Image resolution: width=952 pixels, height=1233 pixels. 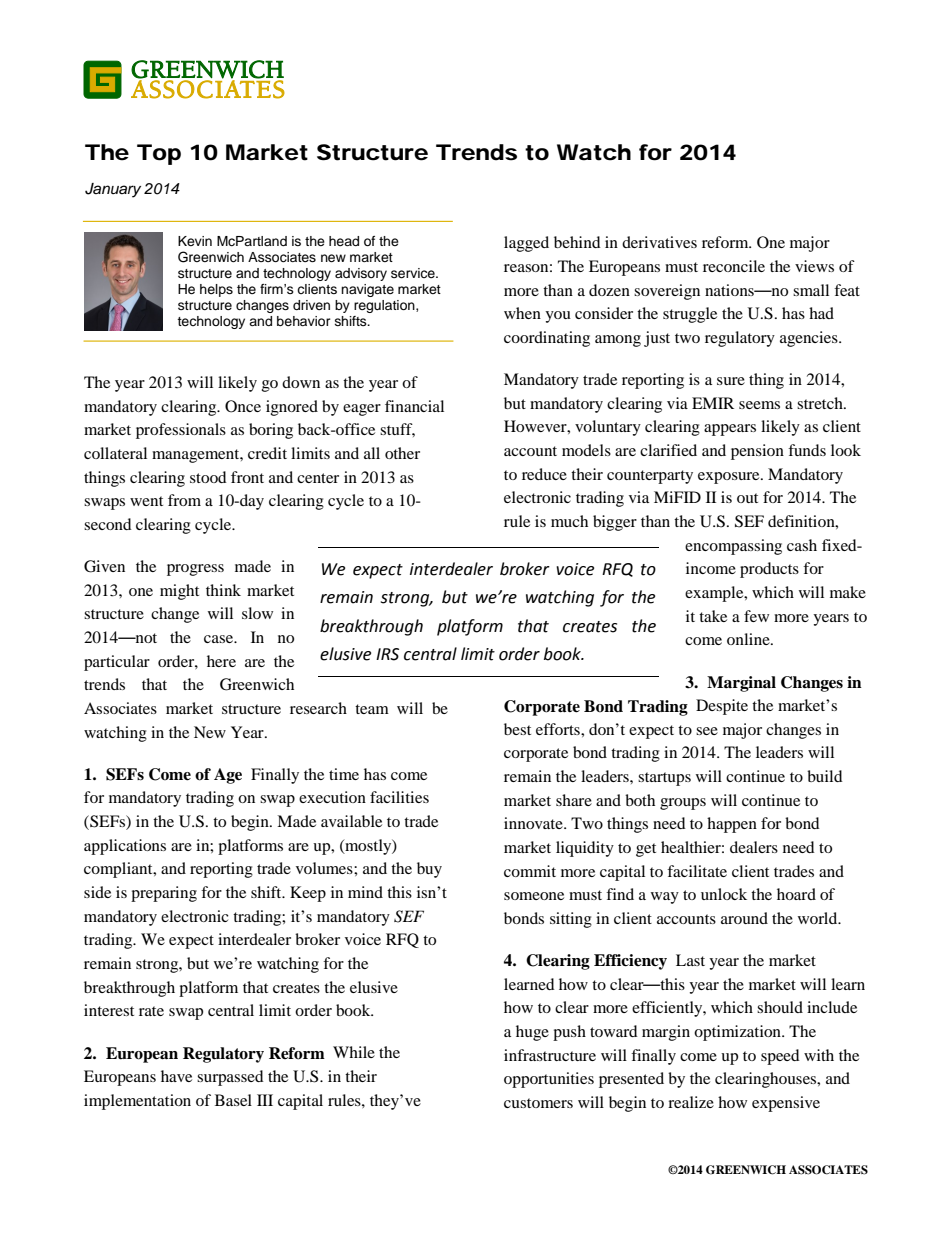 I want to click on dealers, so click(x=754, y=847).
